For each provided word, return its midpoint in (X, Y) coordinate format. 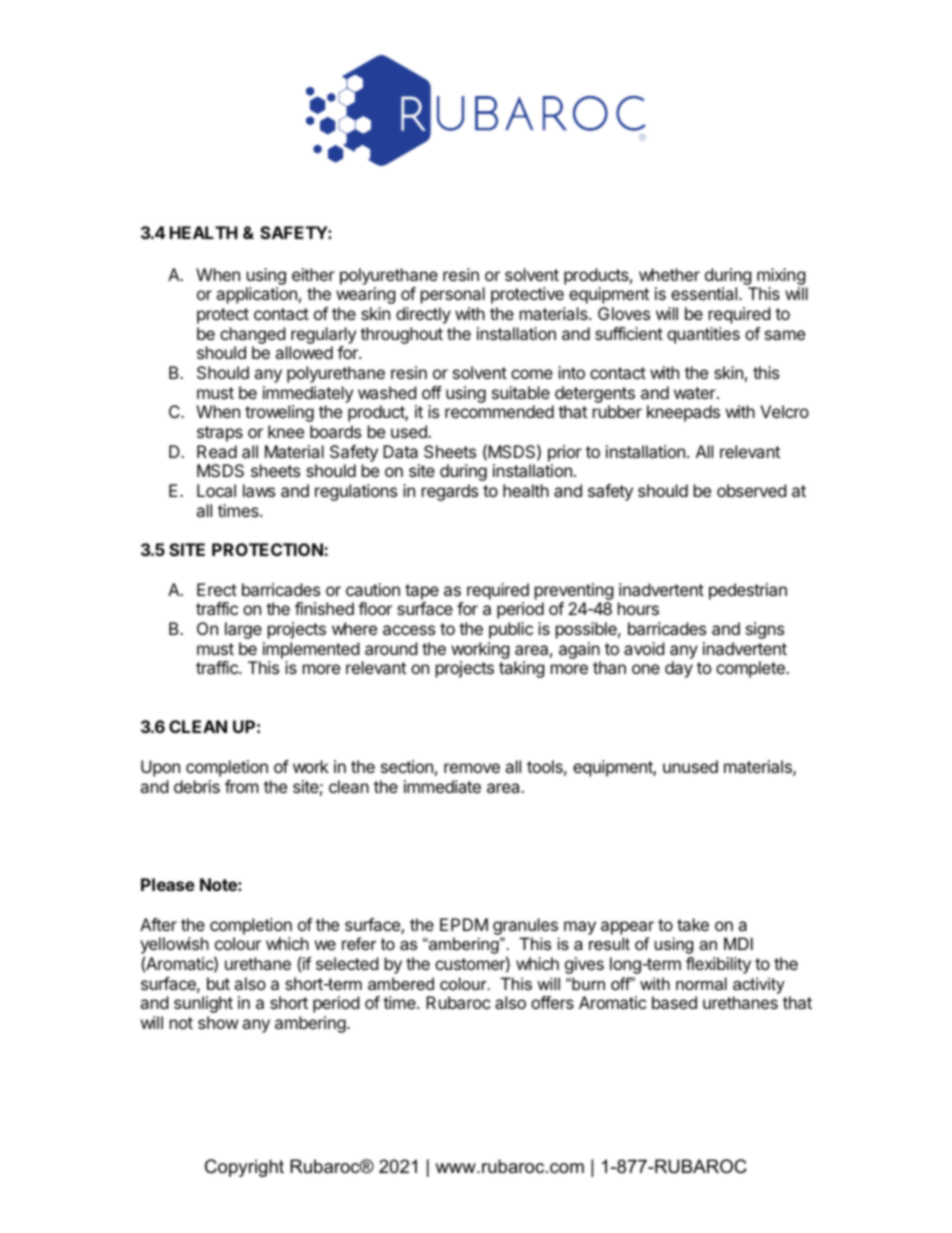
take (693, 924)
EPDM (464, 924)
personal (453, 295)
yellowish (174, 947)
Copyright (244, 1168)
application (256, 295)
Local (216, 490)
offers (552, 1002)
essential (705, 293)
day (679, 669)
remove (472, 768)
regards (450, 492)
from (242, 786)
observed (751, 490)
